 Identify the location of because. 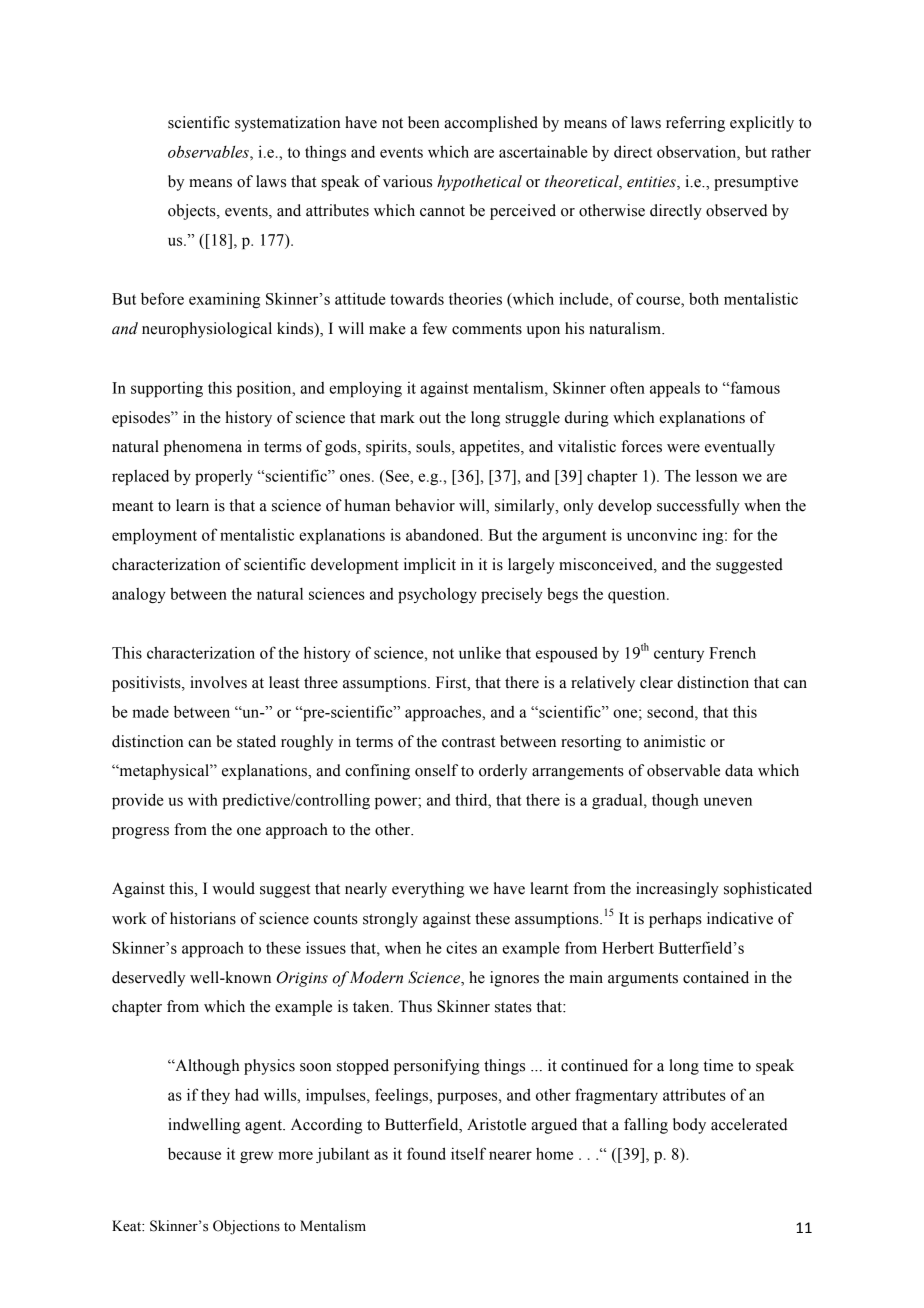
(194, 1154).
